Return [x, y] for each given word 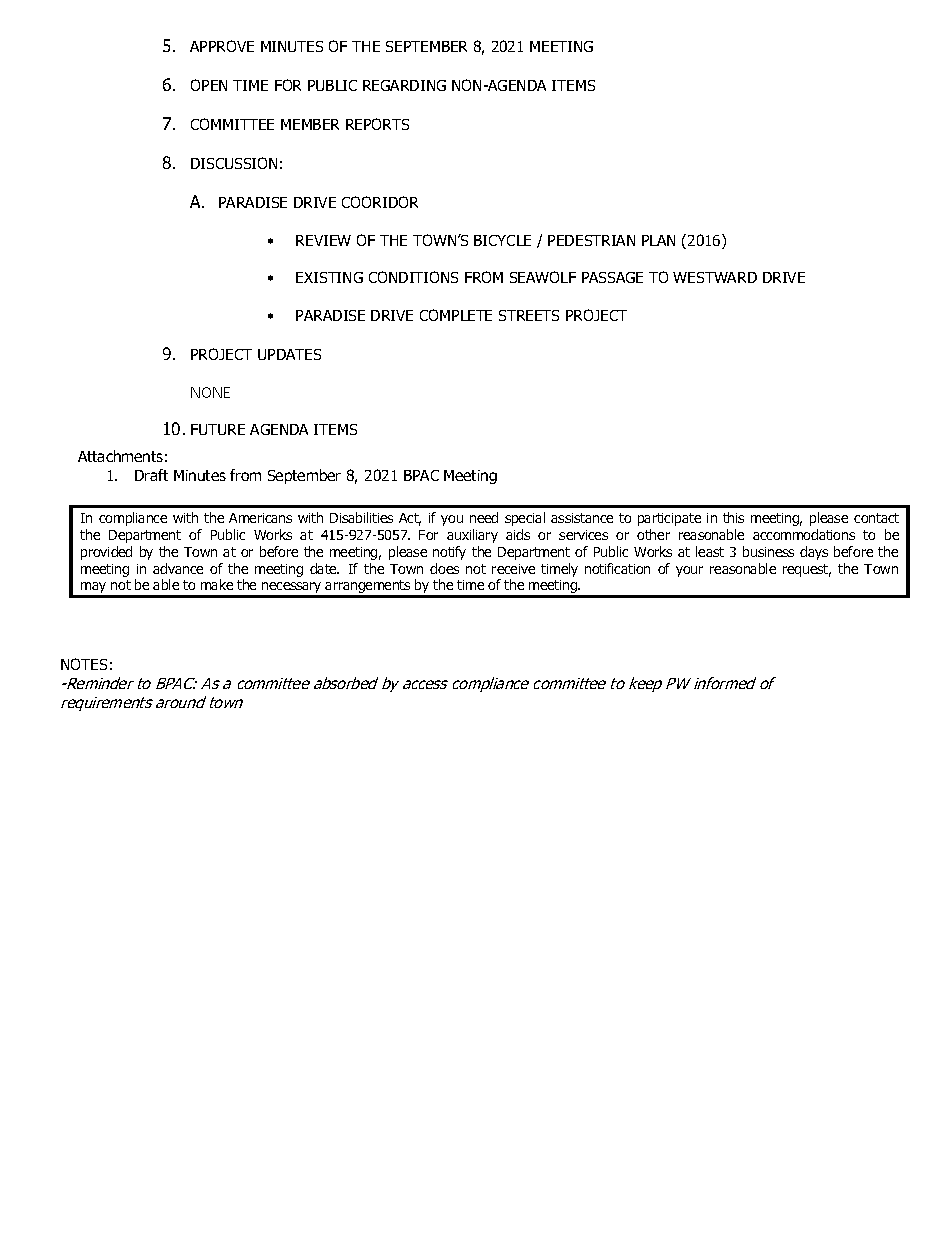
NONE [210, 392]
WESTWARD [715, 277]
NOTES [84, 664]
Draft [151, 475]
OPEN [209, 85]
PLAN [658, 240]
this [733, 517]
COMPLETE [456, 315]
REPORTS [377, 124]
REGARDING [404, 85]
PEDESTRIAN [591, 240]
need [484, 517]
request [807, 570]
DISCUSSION [234, 163]
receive [513, 569]
